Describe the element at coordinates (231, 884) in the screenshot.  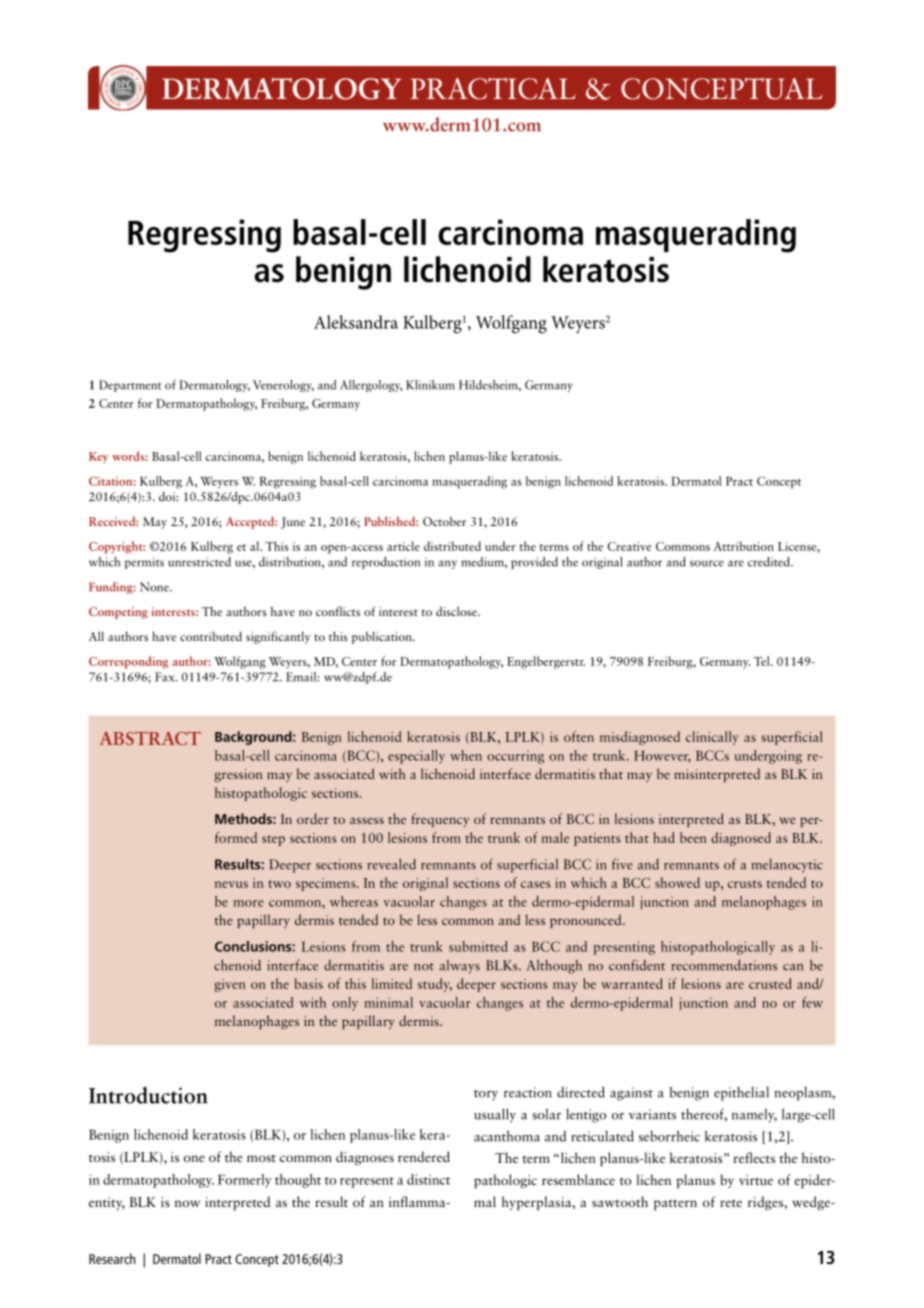
I see `nevus` at that location.
